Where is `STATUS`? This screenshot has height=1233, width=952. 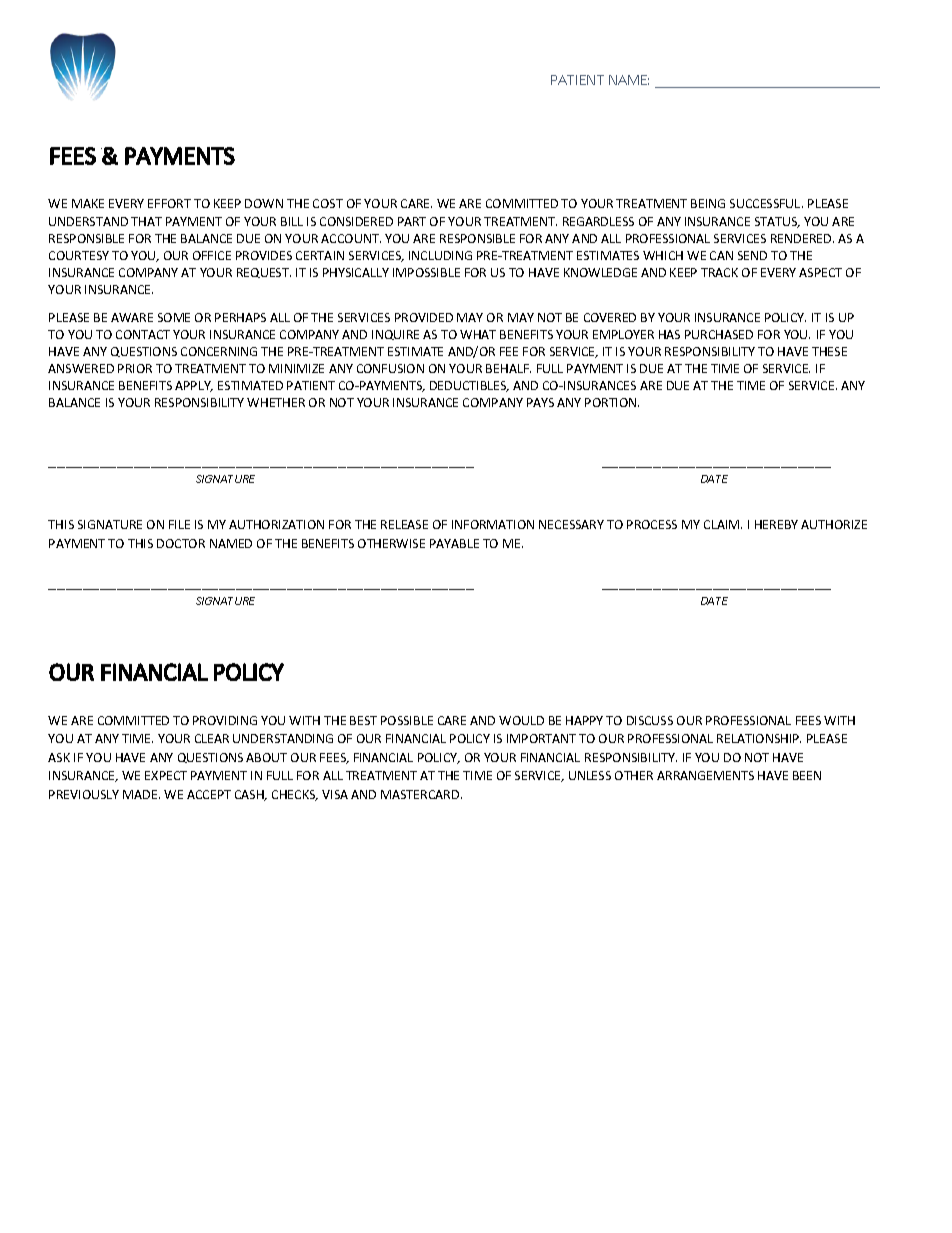 STATUS is located at coordinates (777, 222).
